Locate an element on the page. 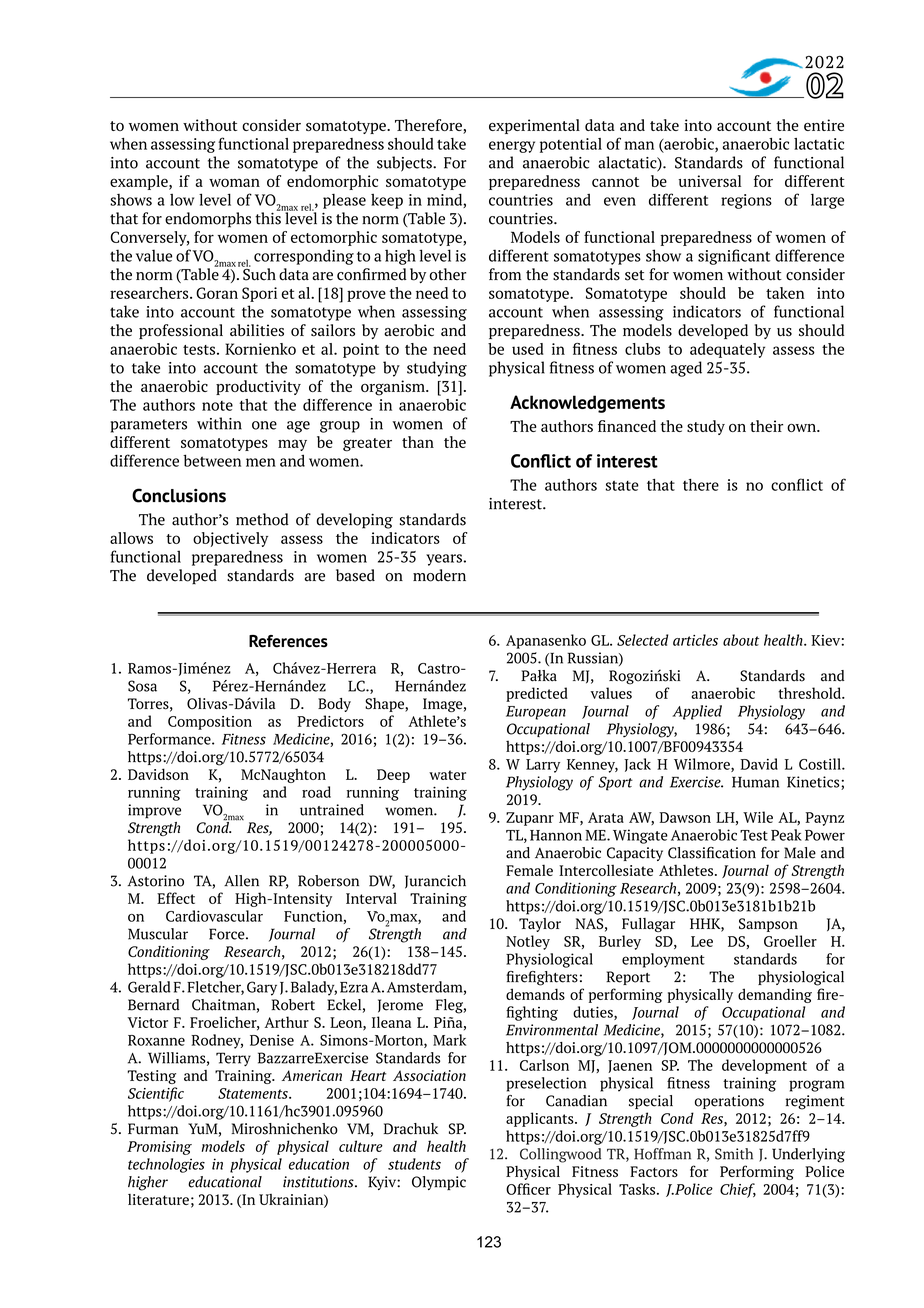 This page has width=924, height=1308. Smith is located at coordinates (734, 1154).
